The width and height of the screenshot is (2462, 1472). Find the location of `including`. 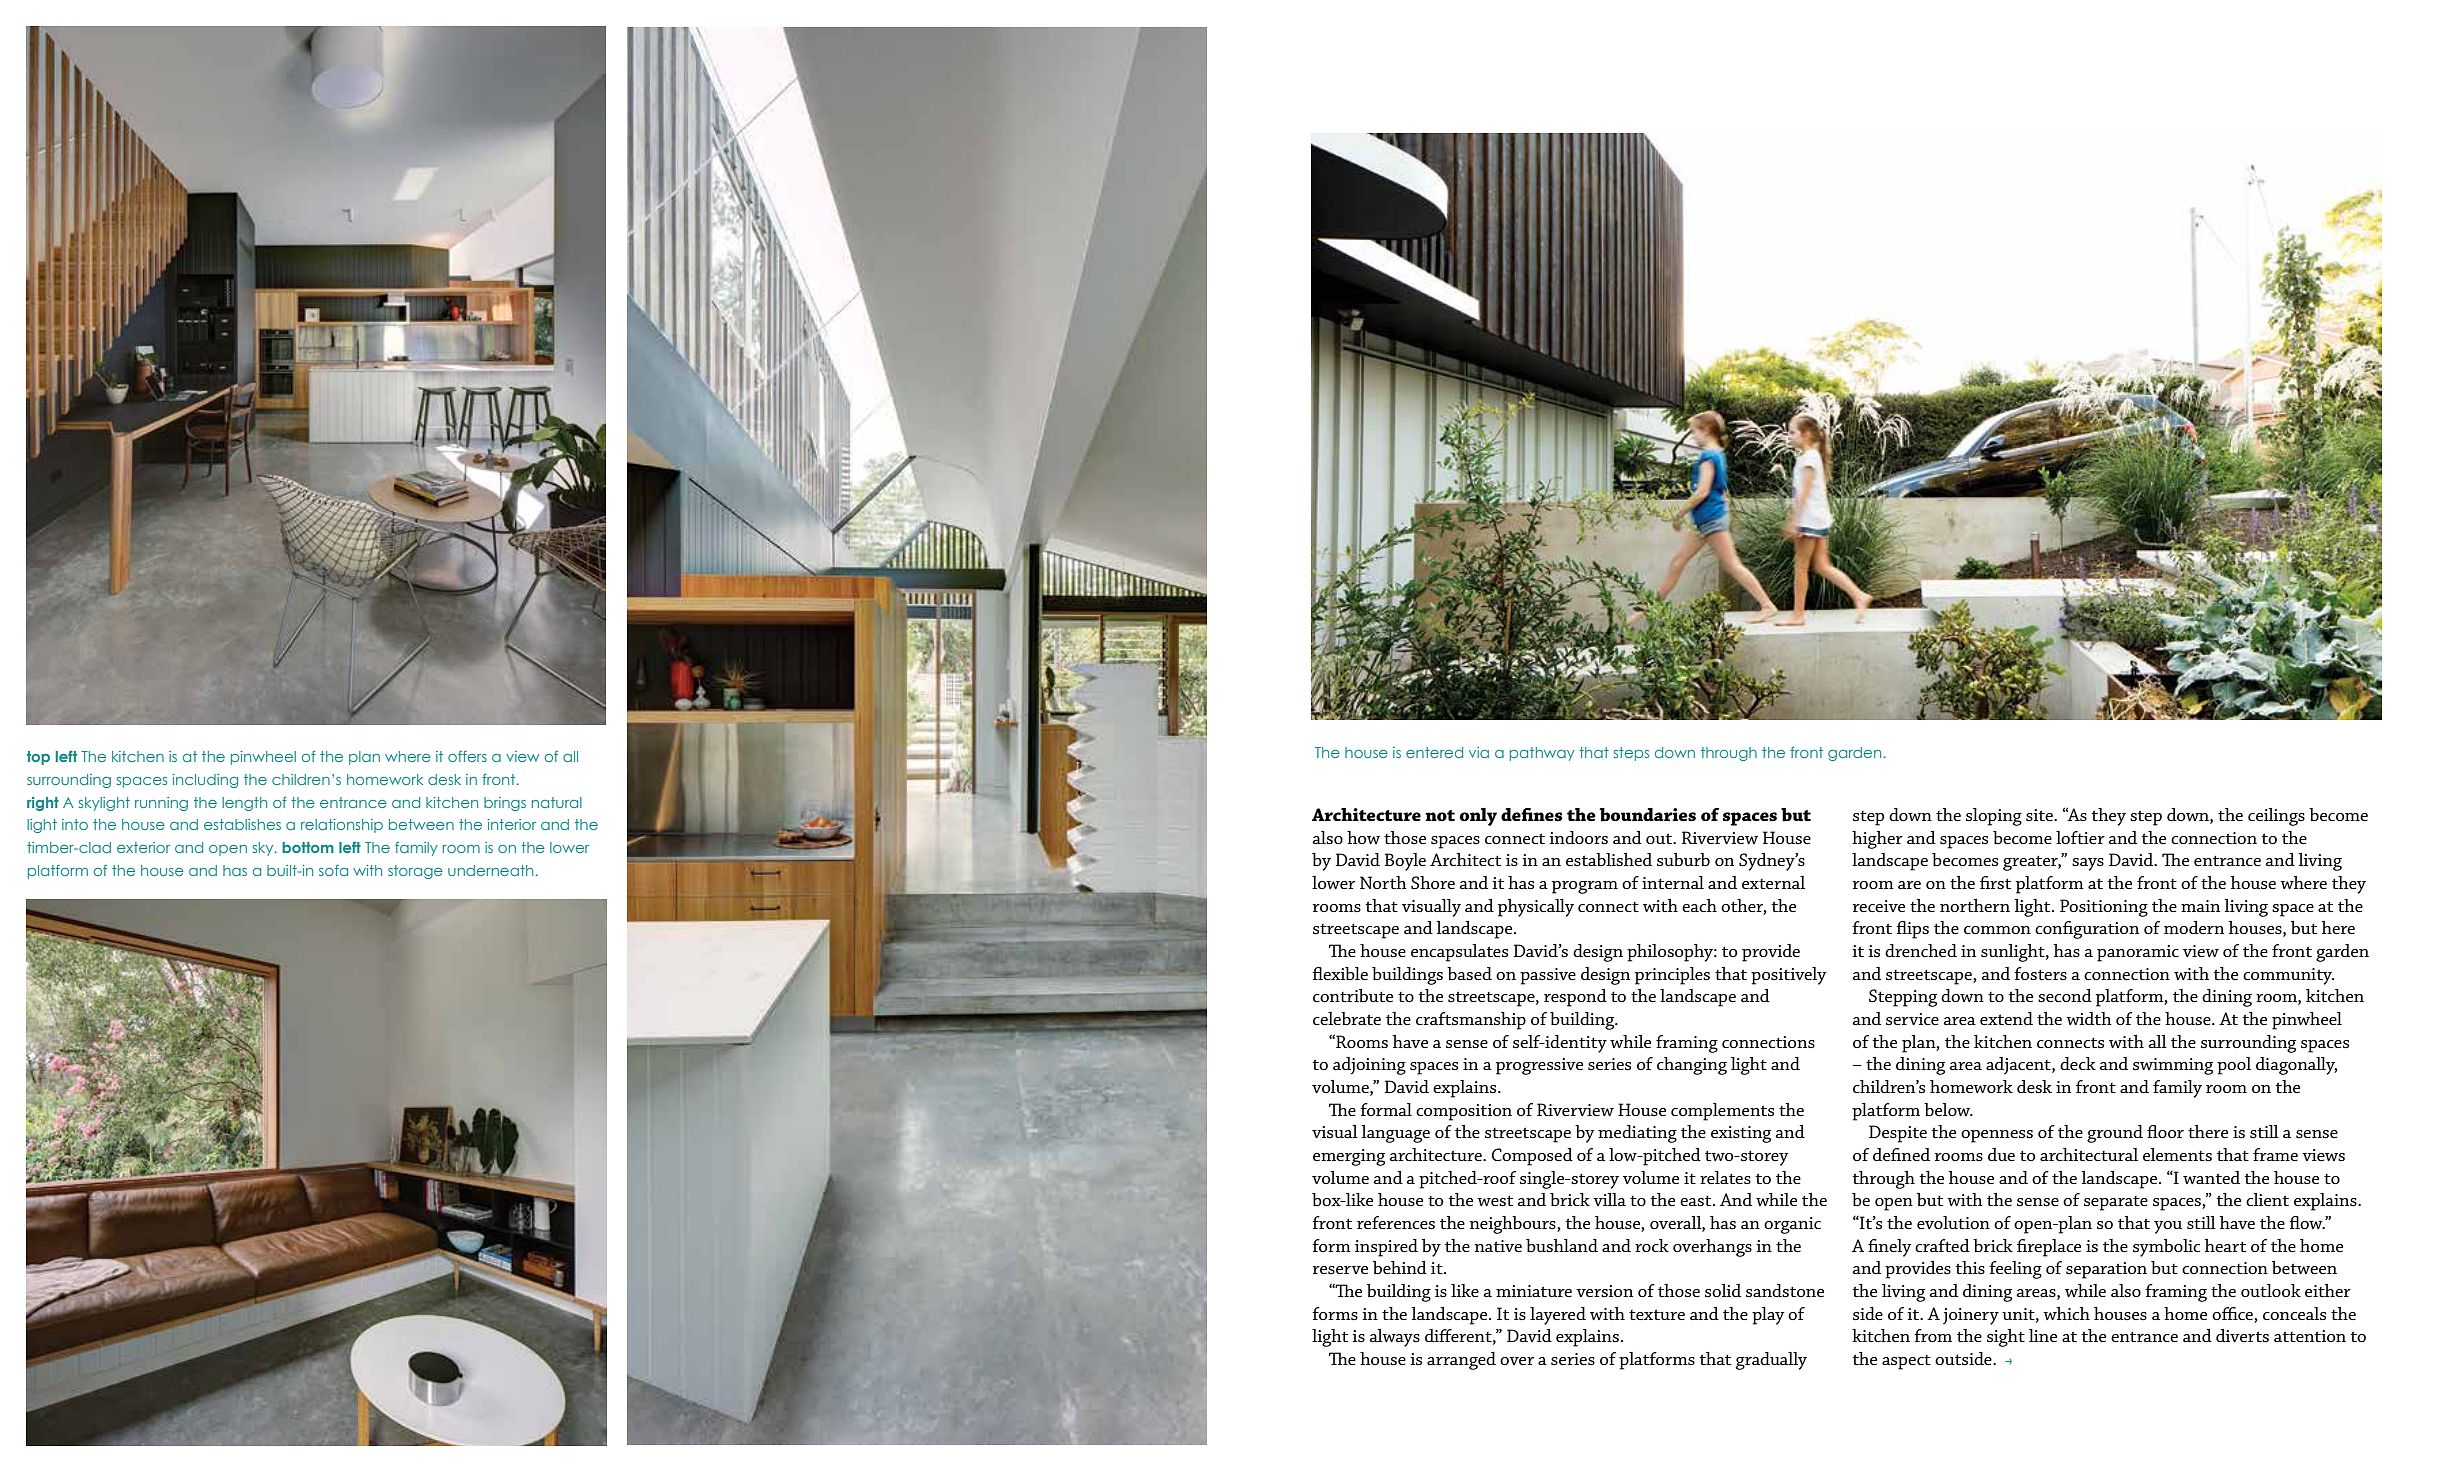

including is located at coordinates (205, 781).
